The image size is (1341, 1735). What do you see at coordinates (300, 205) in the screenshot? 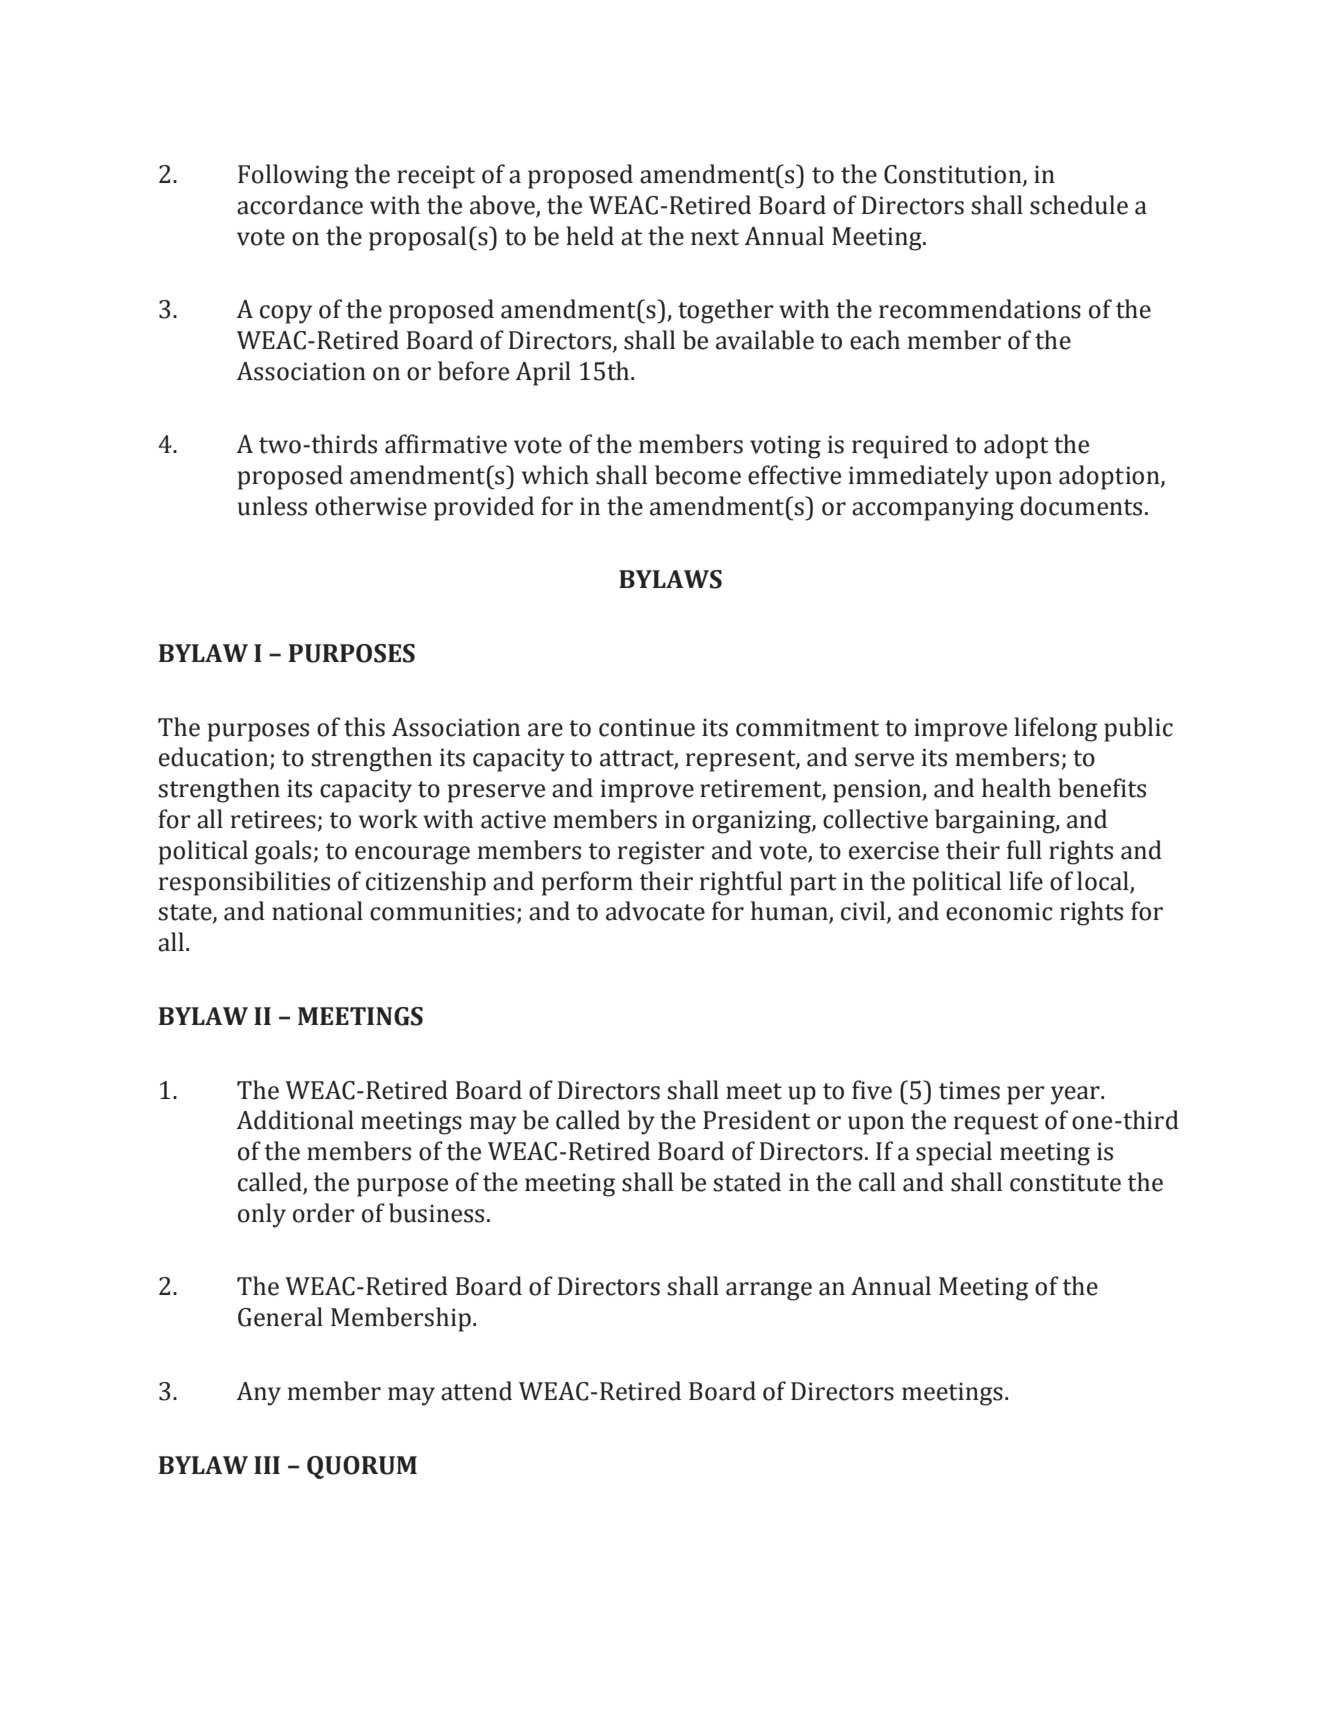
I see `accordance` at bounding box center [300, 205].
